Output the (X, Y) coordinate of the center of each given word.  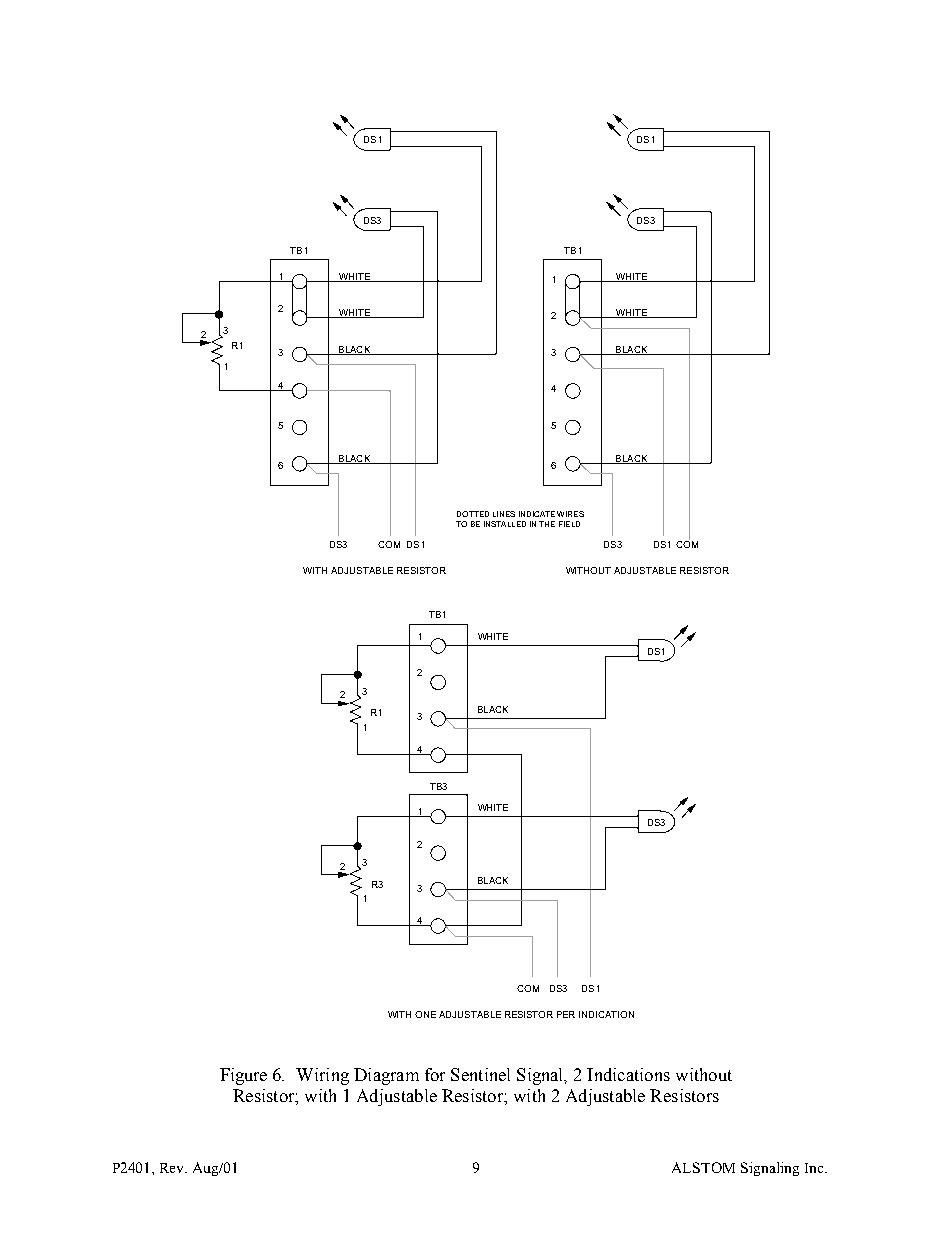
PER (566, 1014)
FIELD (569, 524)
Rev (173, 1168)
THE (547, 524)
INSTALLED (505, 524)
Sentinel (480, 1074)
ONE (425, 1014)
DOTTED (473, 514)
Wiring (322, 1076)
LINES (504, 514)
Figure (243, 1076)
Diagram (386, 1076)
